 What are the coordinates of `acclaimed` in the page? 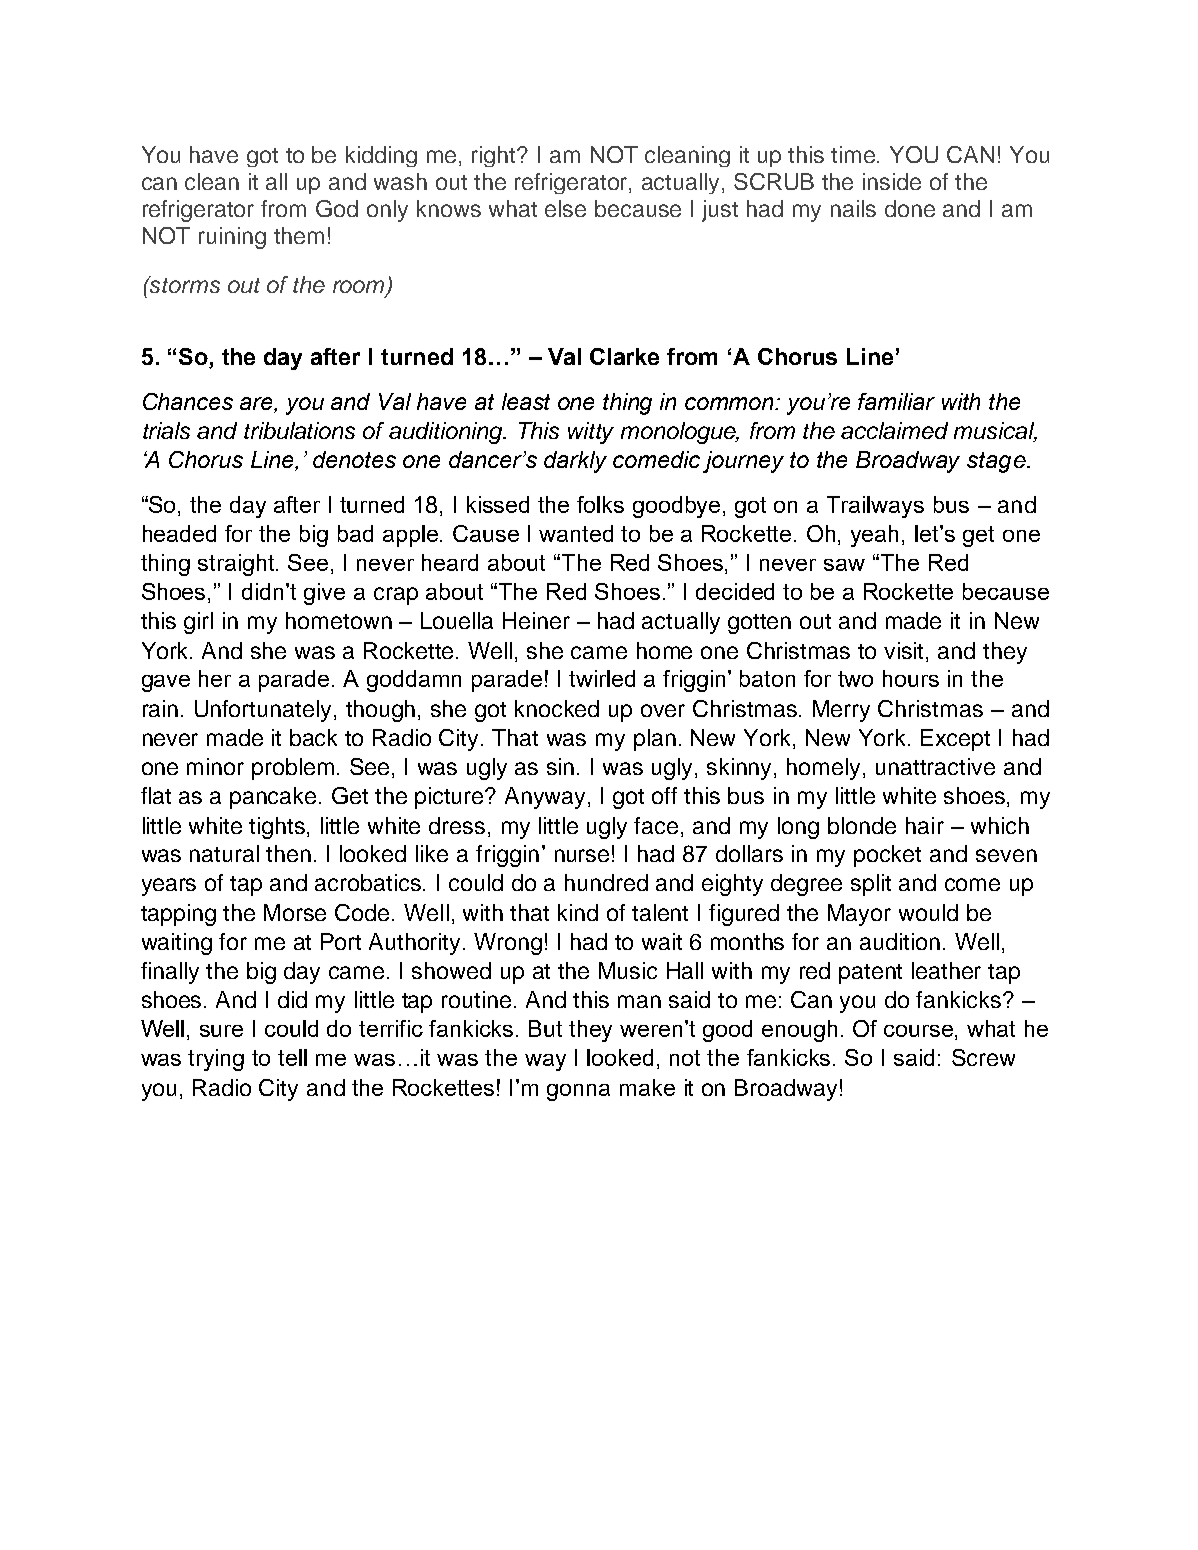 It's located at (894, 430).
